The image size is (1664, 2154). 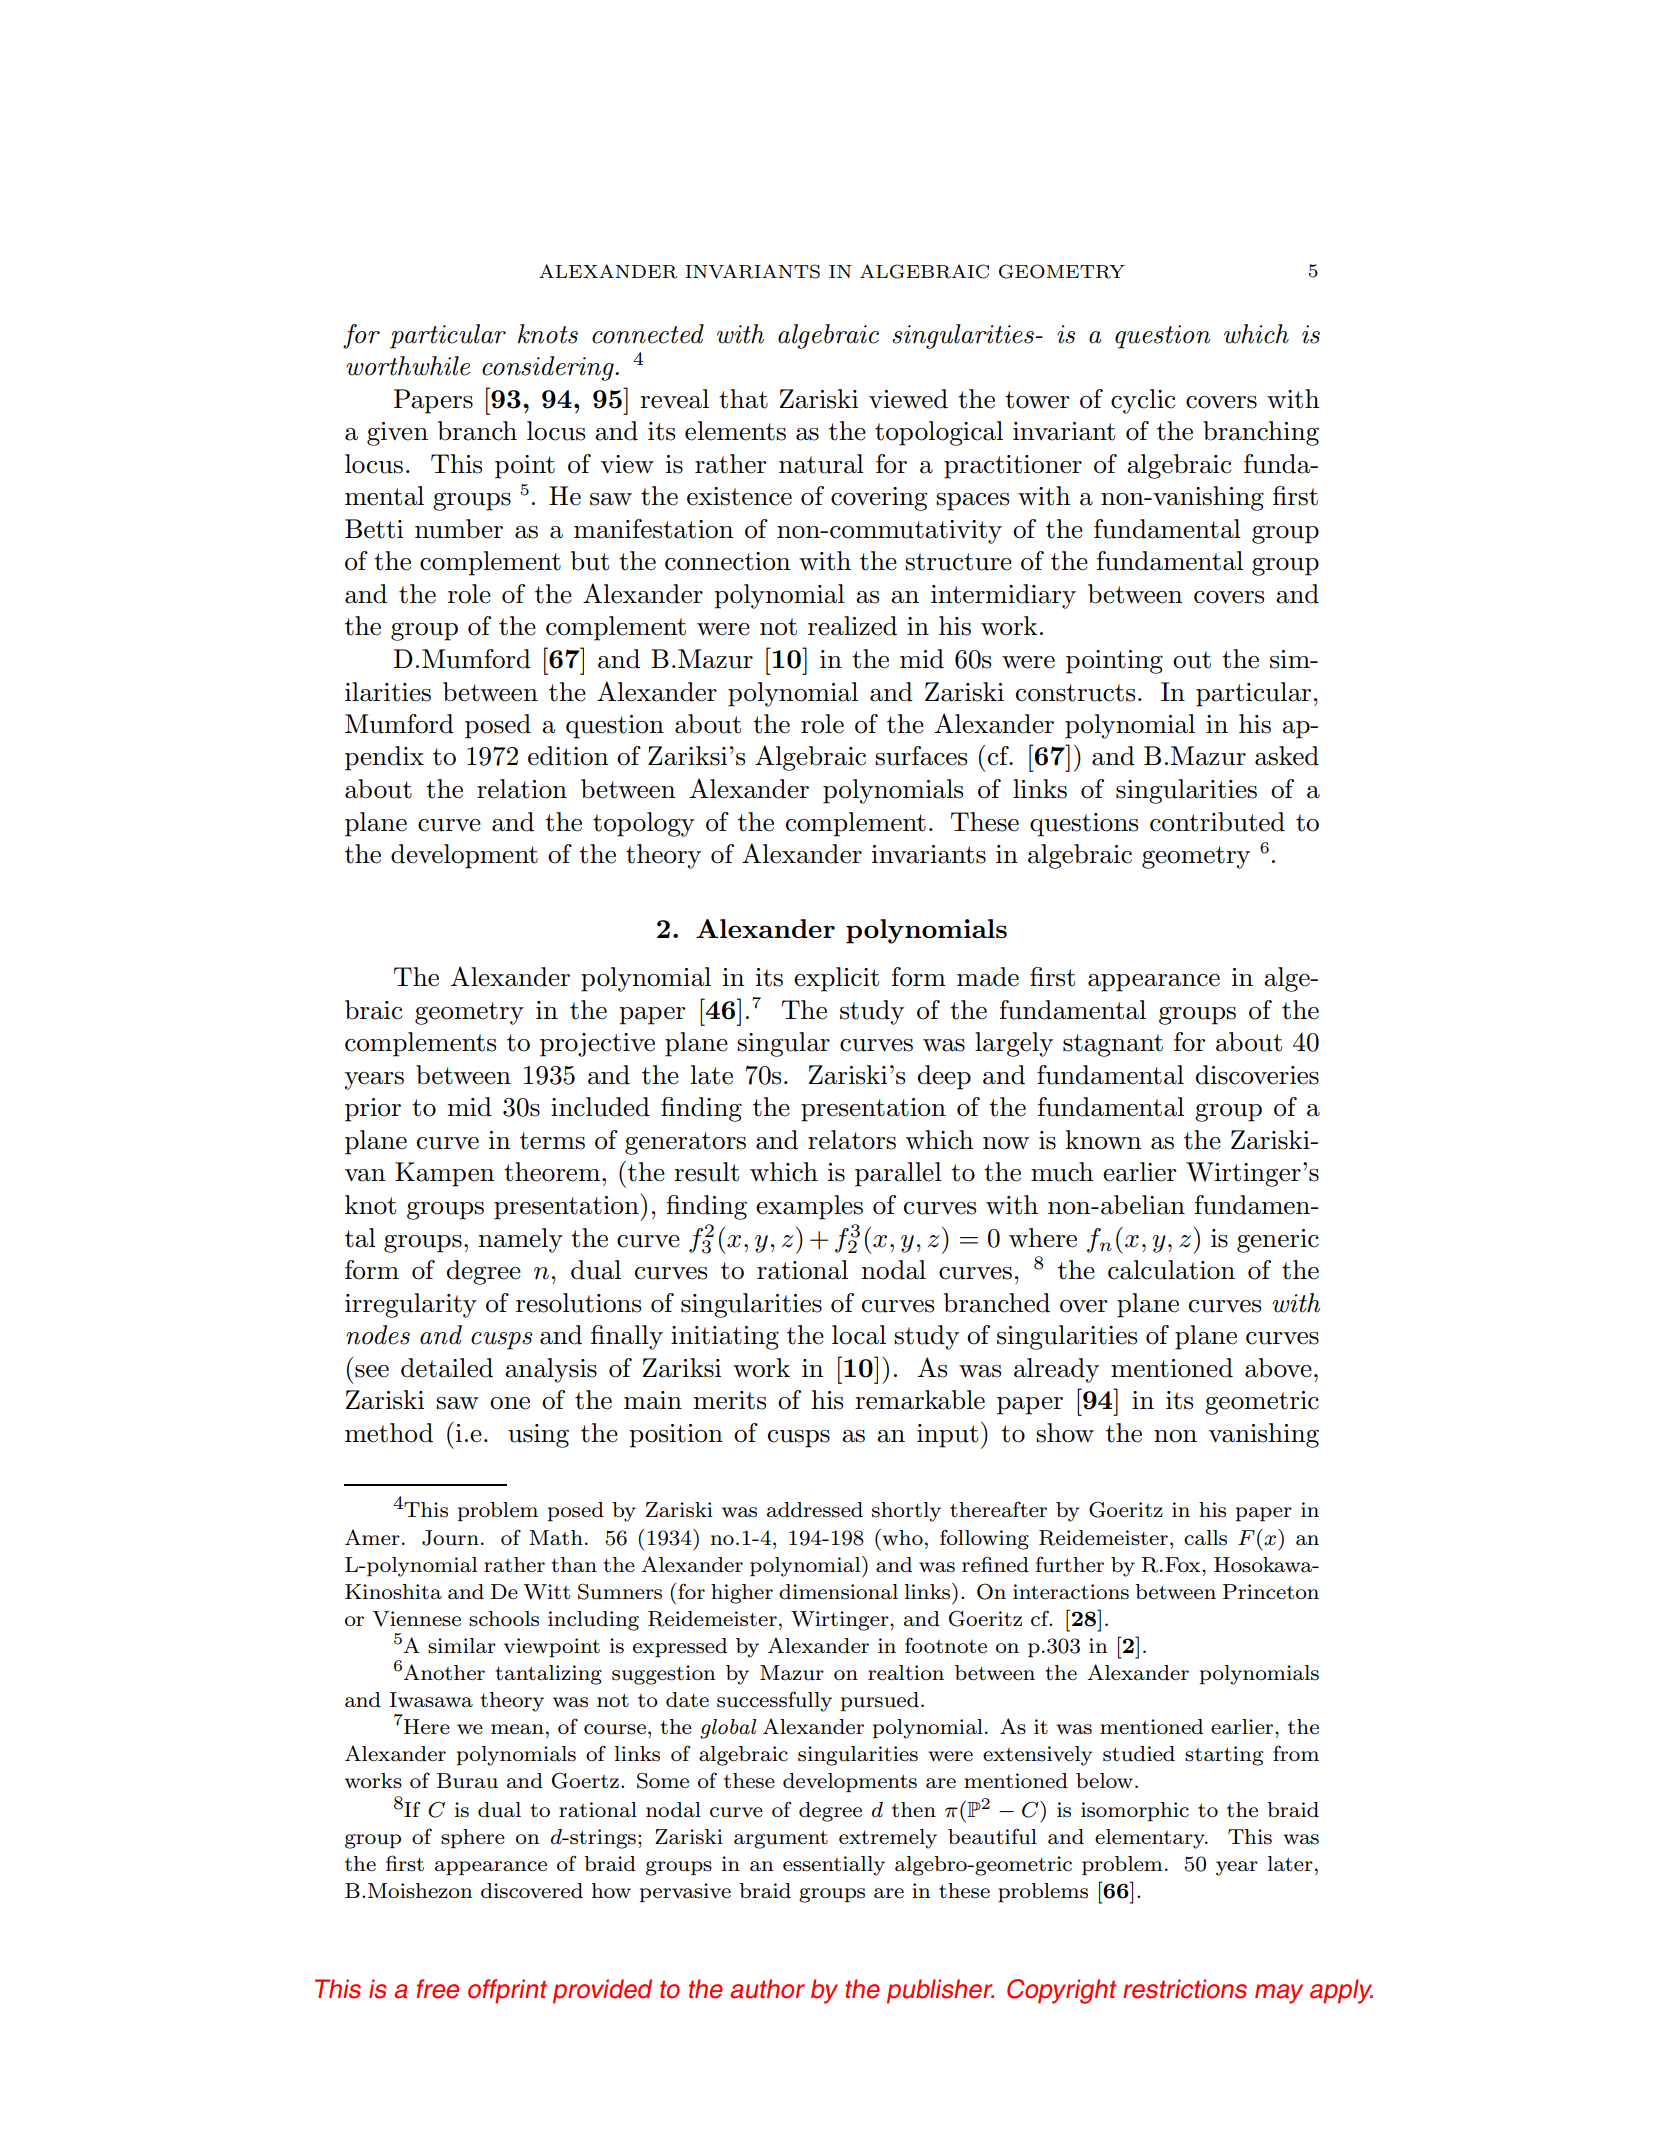 What do you see at coordinates (836, 979) in the page?
I see `explicit` at bounding box center [836, 979].
